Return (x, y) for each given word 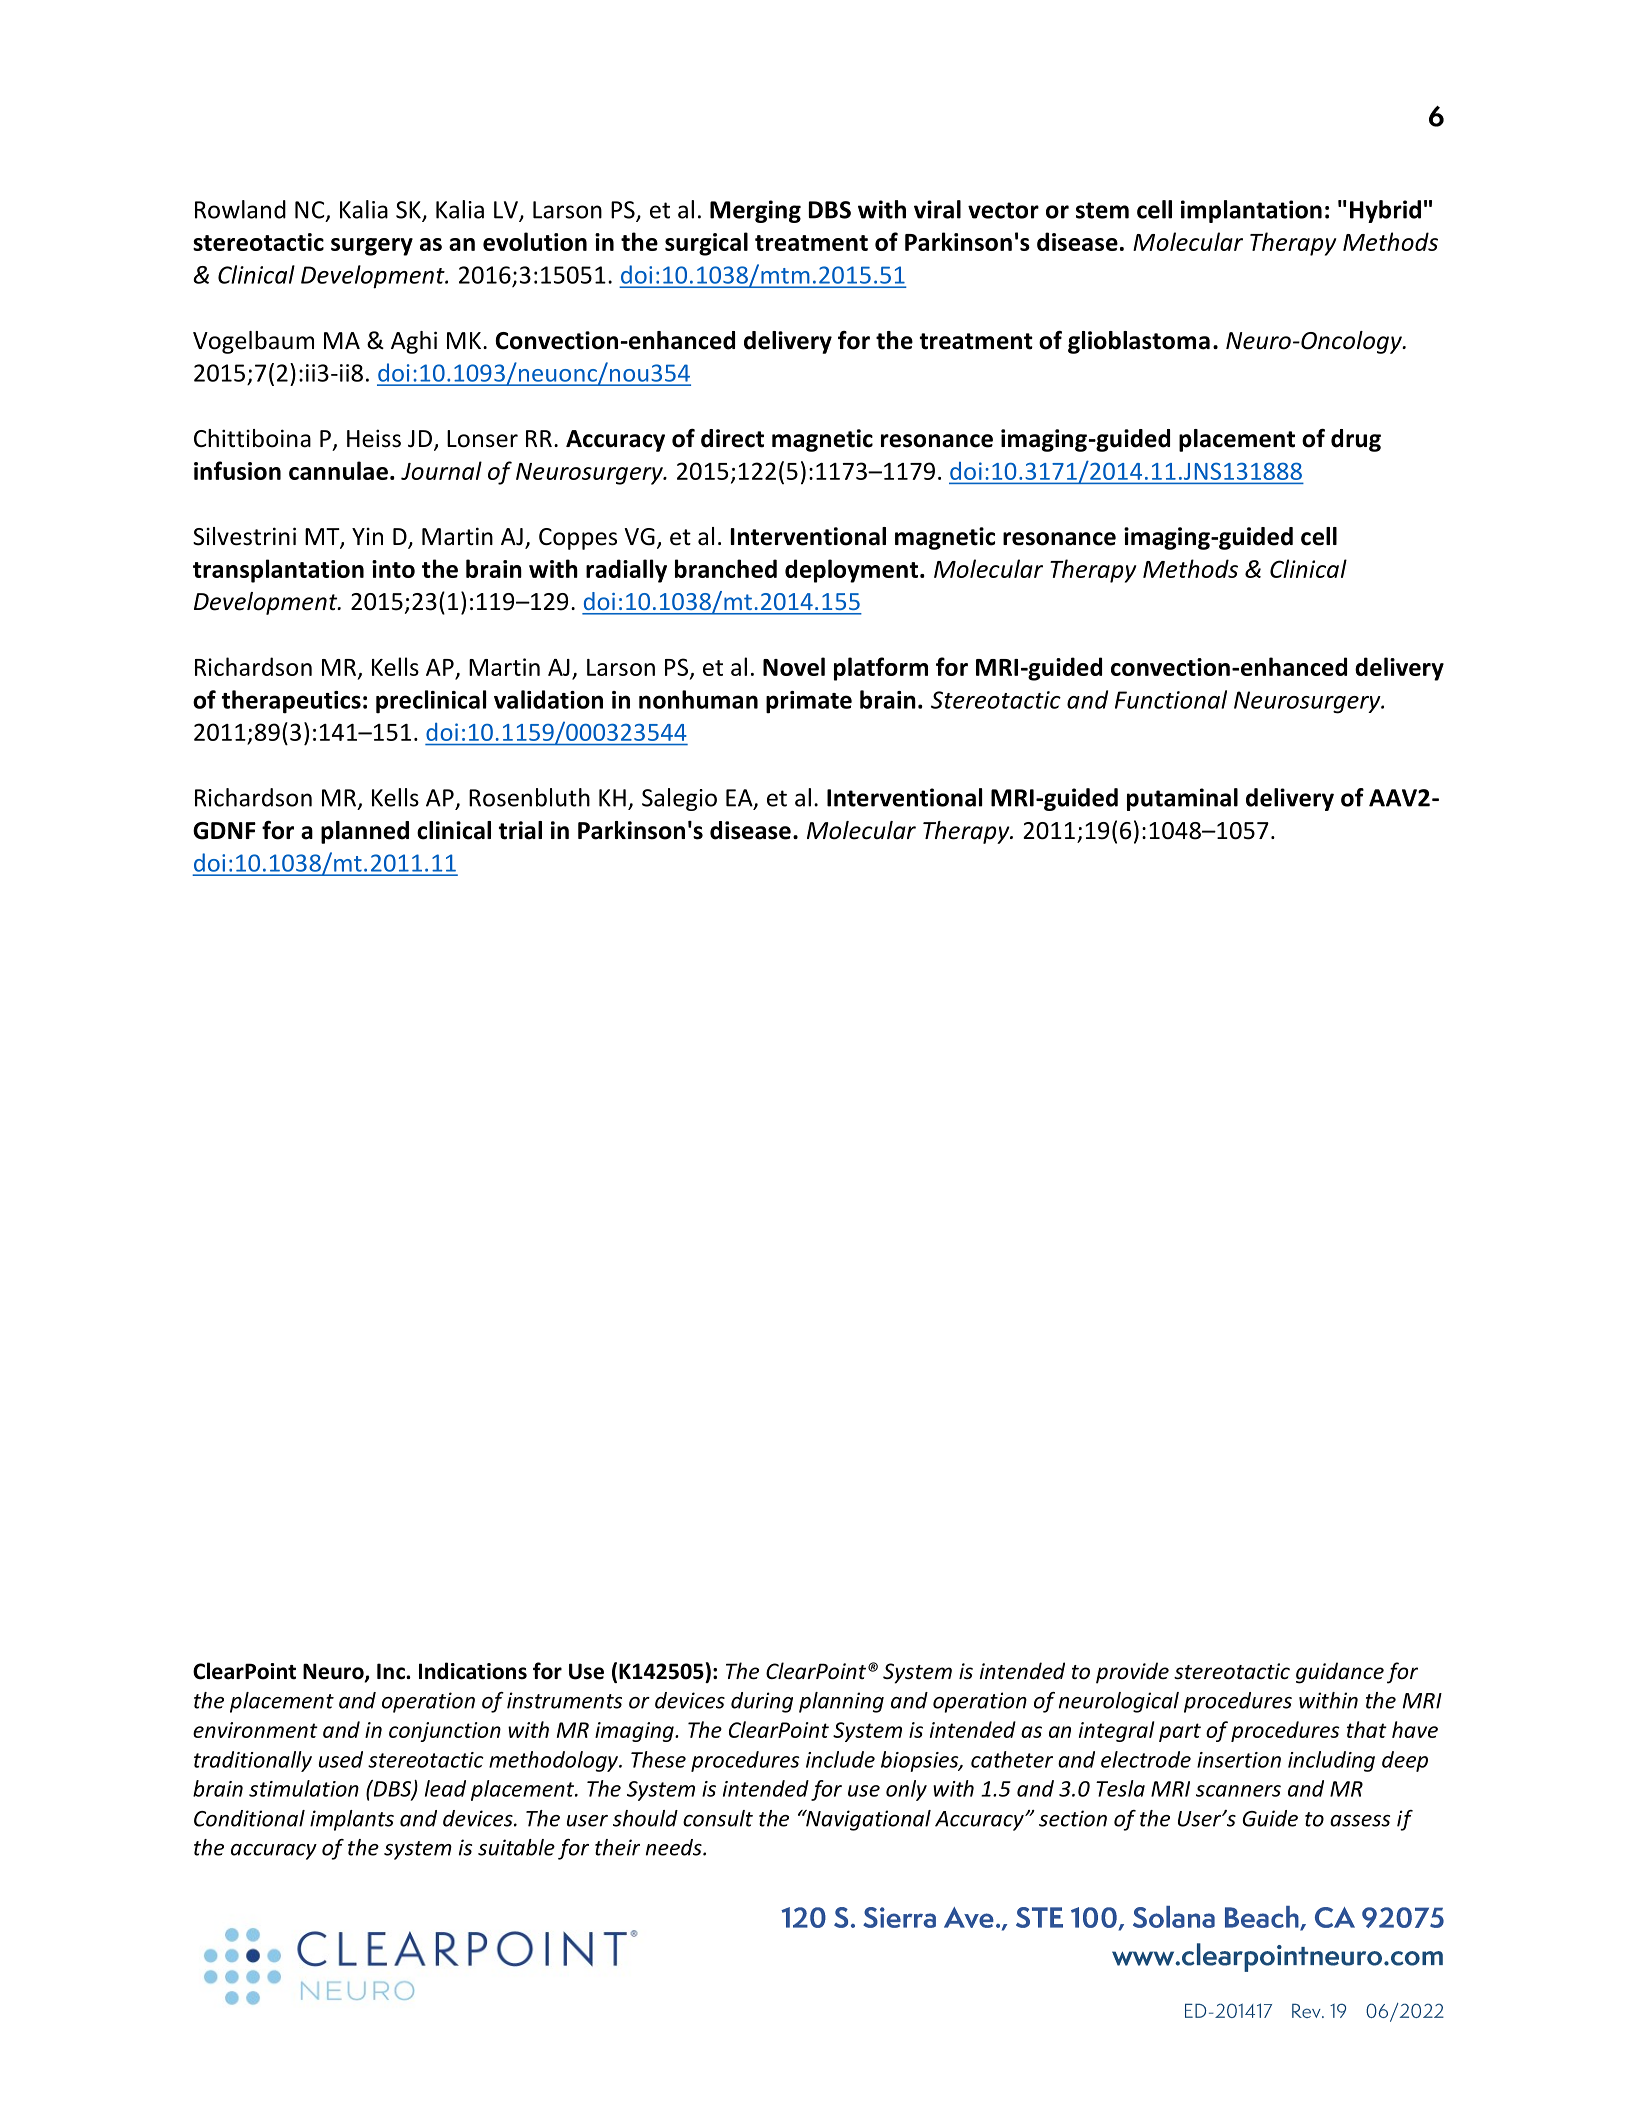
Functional (1171, 699)
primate (809, 702)
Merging (755, 211)
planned (365, 832)
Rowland (240, 209)
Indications (473, 1671)
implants (352, 1820)
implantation (1251, 211)
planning (841, 1702)
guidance (1340, 1673)
